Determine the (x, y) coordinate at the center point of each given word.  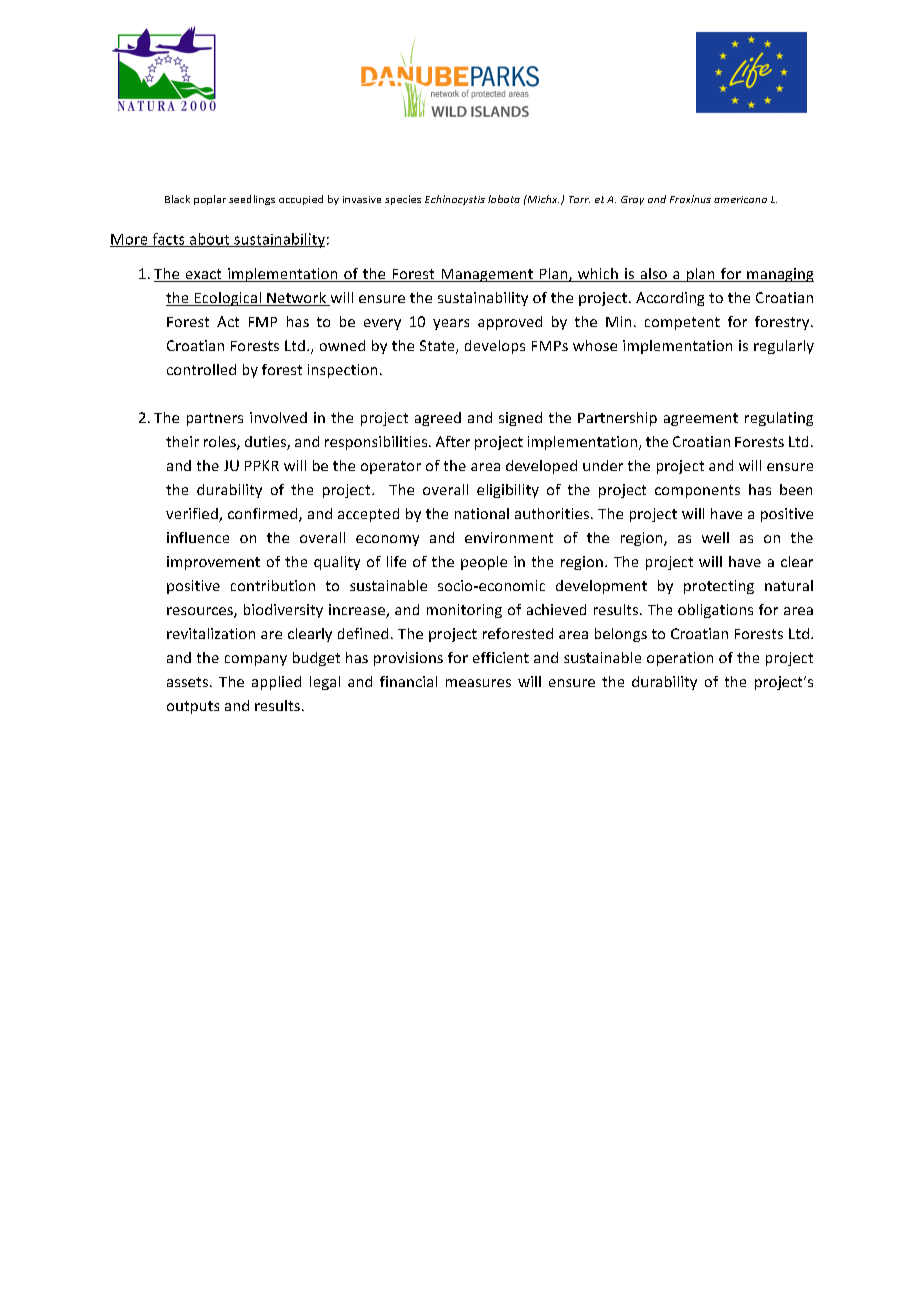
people (484, 563)
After (453, 441)
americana (740, 199)
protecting (719, 587)
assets (187, 682)
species (403, 200)
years (451, 324)
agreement (701, 419)
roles (221, 443)
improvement (213, 563)
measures (478, 683)
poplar (210, 200)
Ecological (227, 299)
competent (682, 323)
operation (680, 659)
